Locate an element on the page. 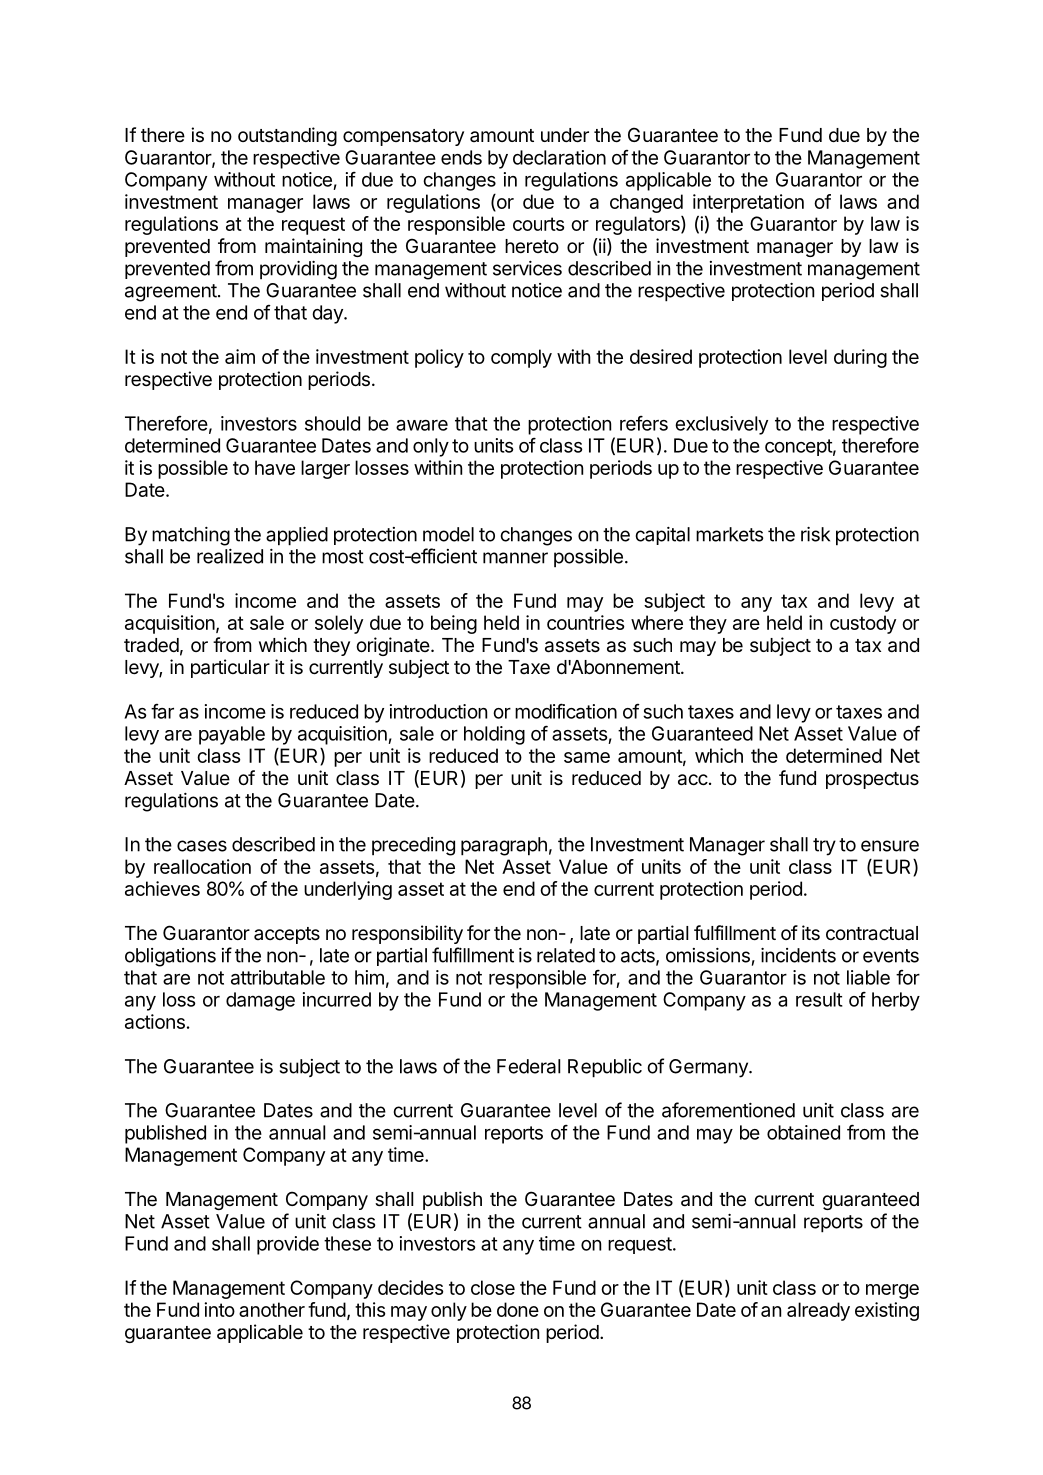 The image size is (1043, 1475). declaration is located at coordinates (559, 157).
